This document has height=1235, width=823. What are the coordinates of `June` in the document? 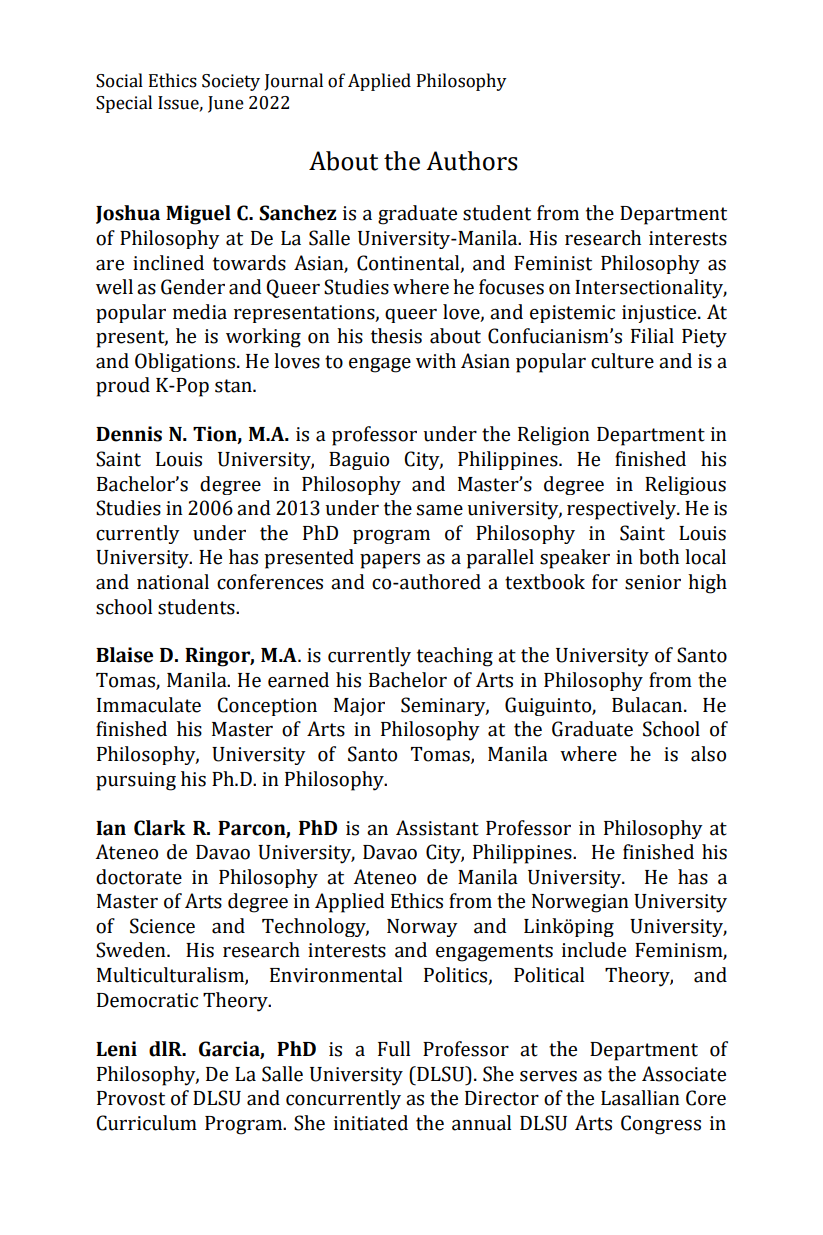 It's located at (226, 104).
